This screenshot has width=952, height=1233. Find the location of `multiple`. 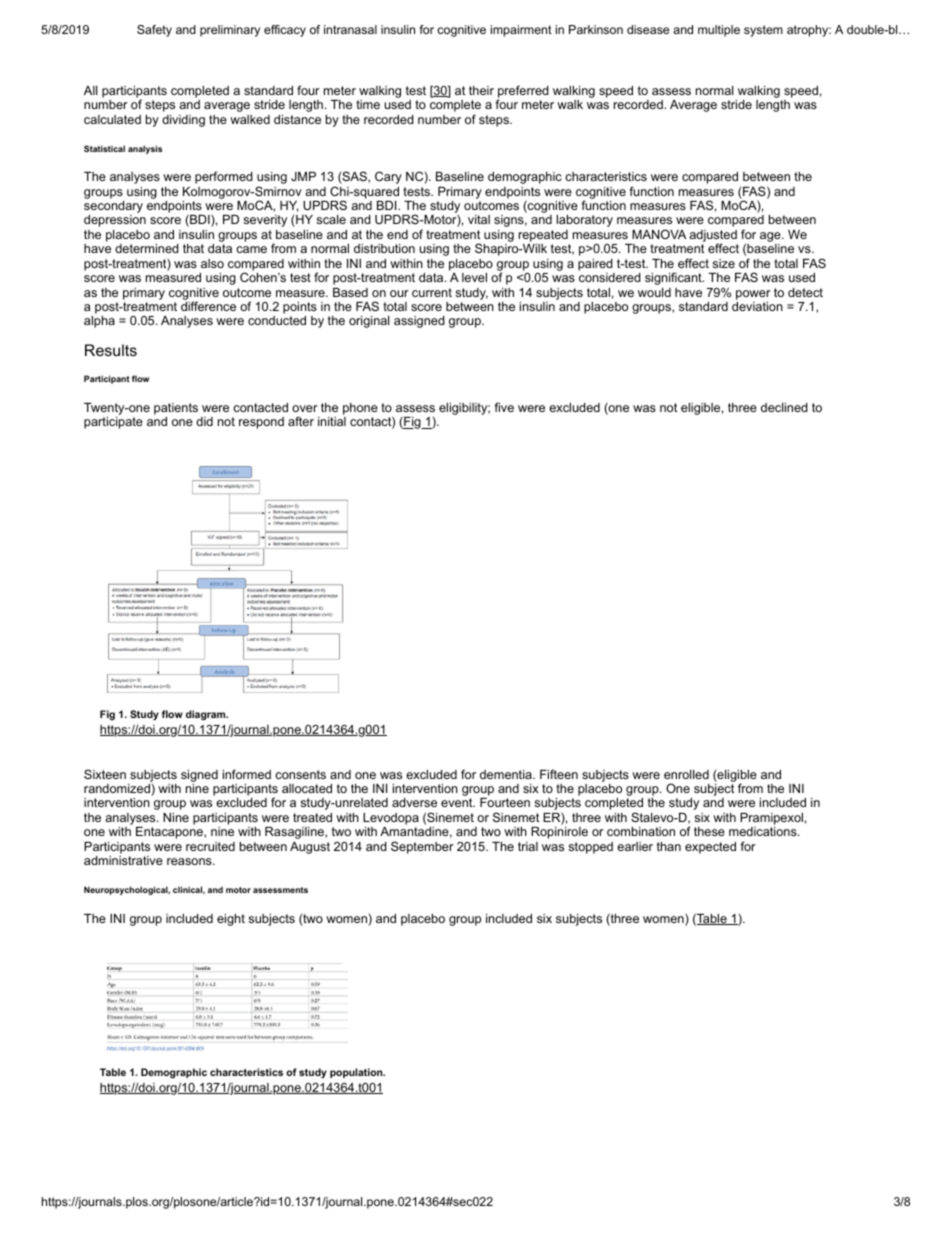

multiple is located at coordinates (719, 31).
